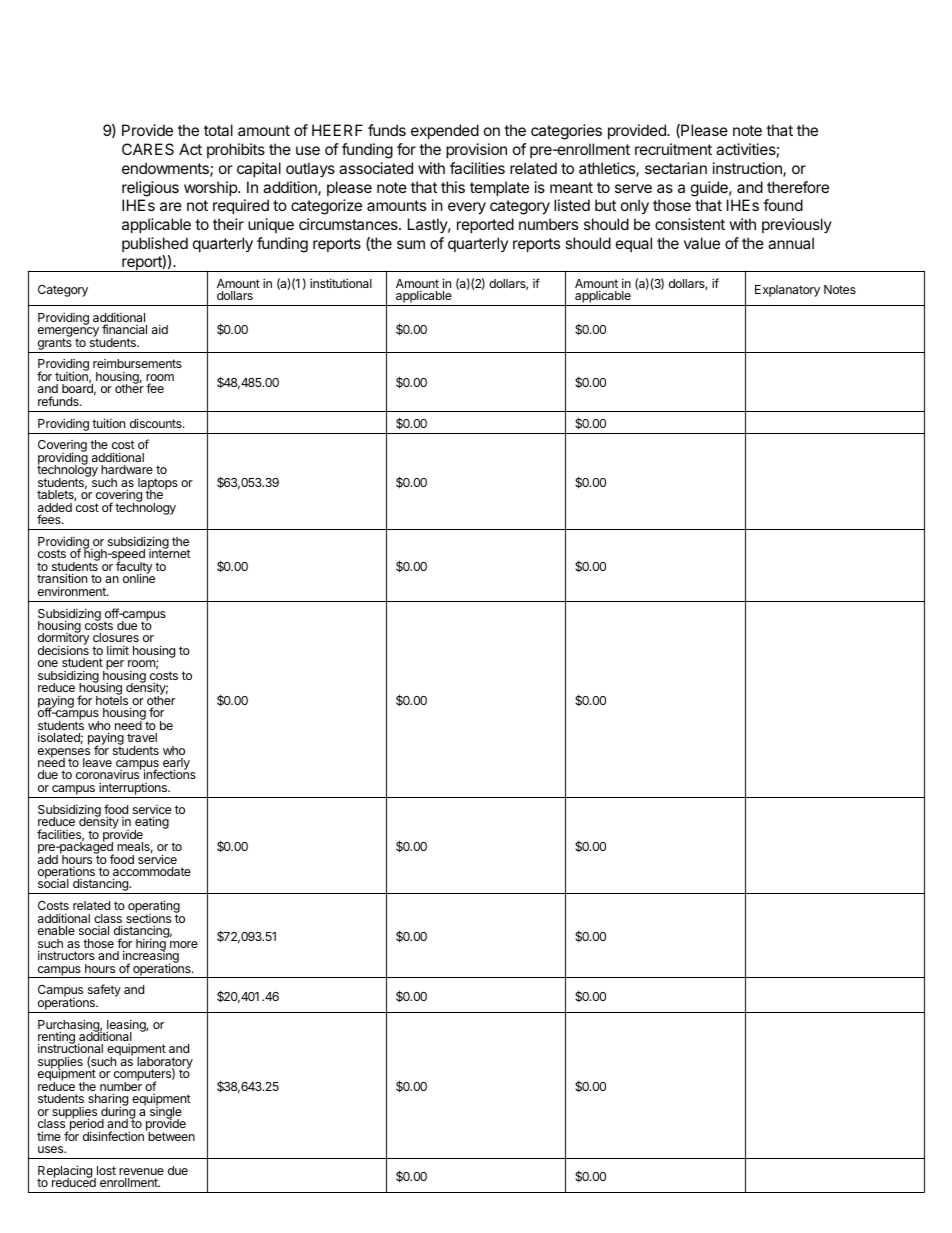 The width and height of the screenshot is (952, 1233). I want to click on sectarian, so click(676, 168).
